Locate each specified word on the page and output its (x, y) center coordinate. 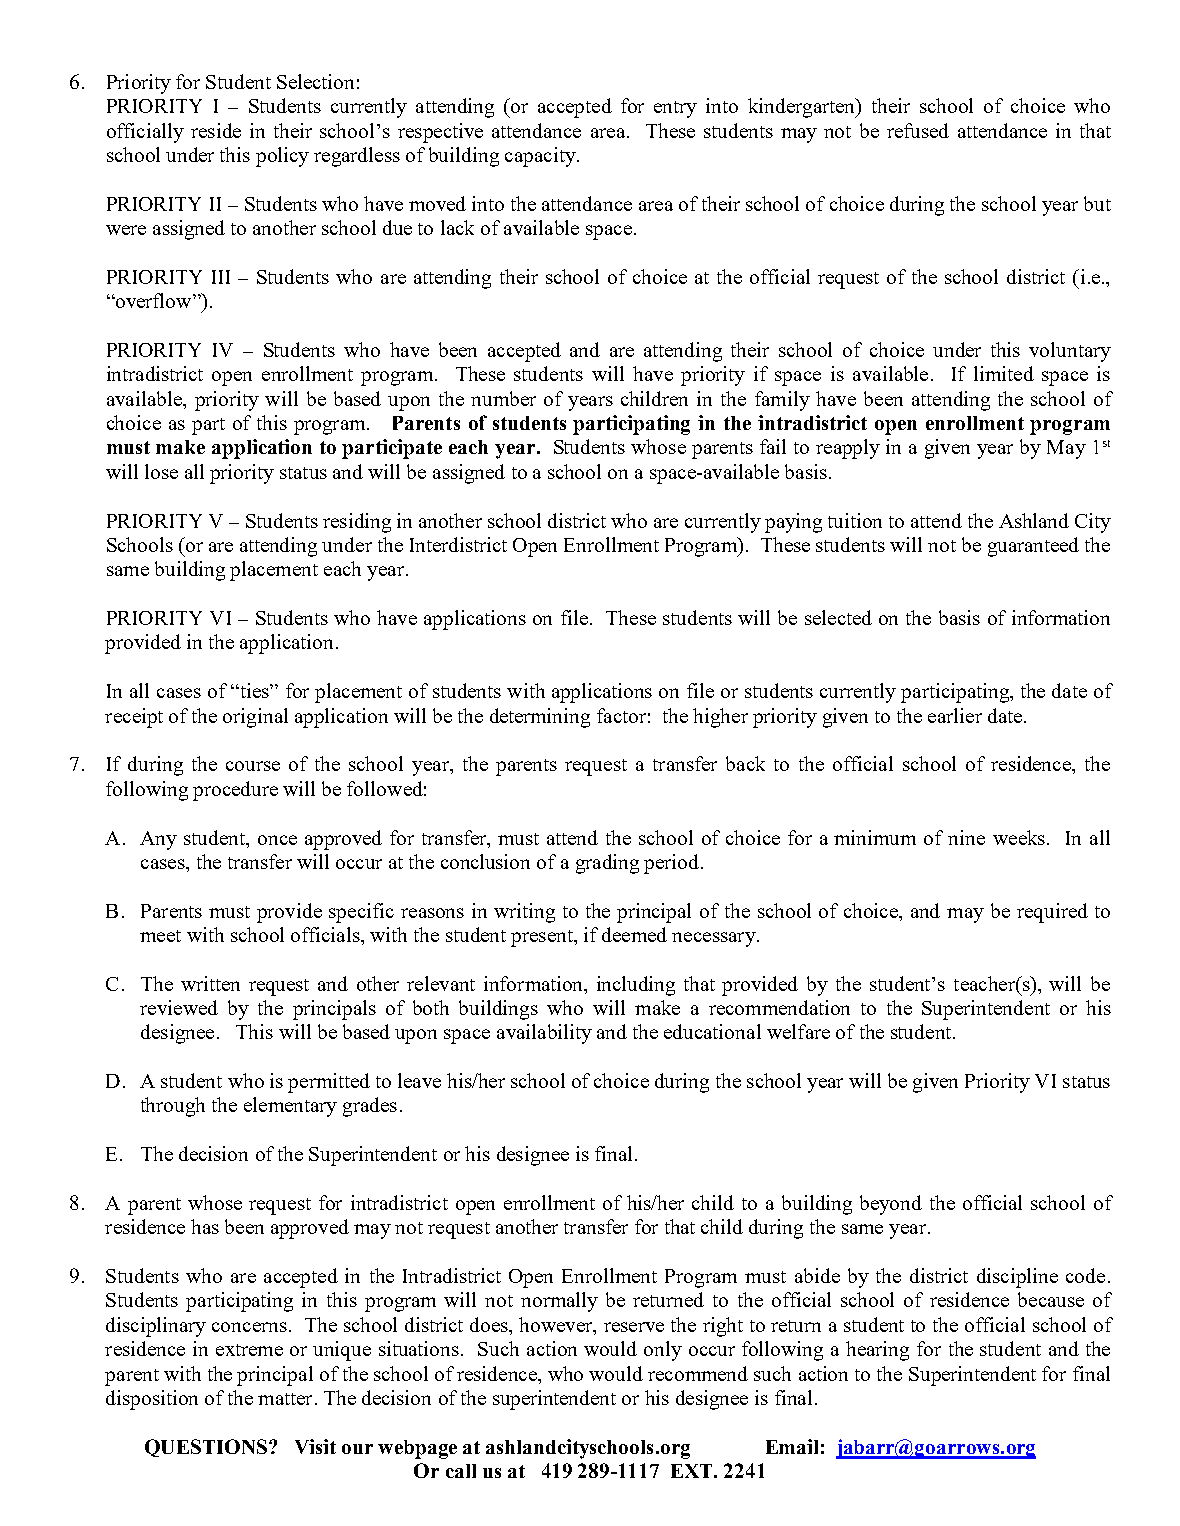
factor (621, 715)
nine (966, 837)
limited (1004, 373)
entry (675, 109)
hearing (877, 1351)
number (503, 398)
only (663, 1351)
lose (161, 471)
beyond (891, 1205)
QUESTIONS (206, 1448)
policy (282, 157)
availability (544, 1034)
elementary (290, 1107)
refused (918, 130)
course (253, 766)
